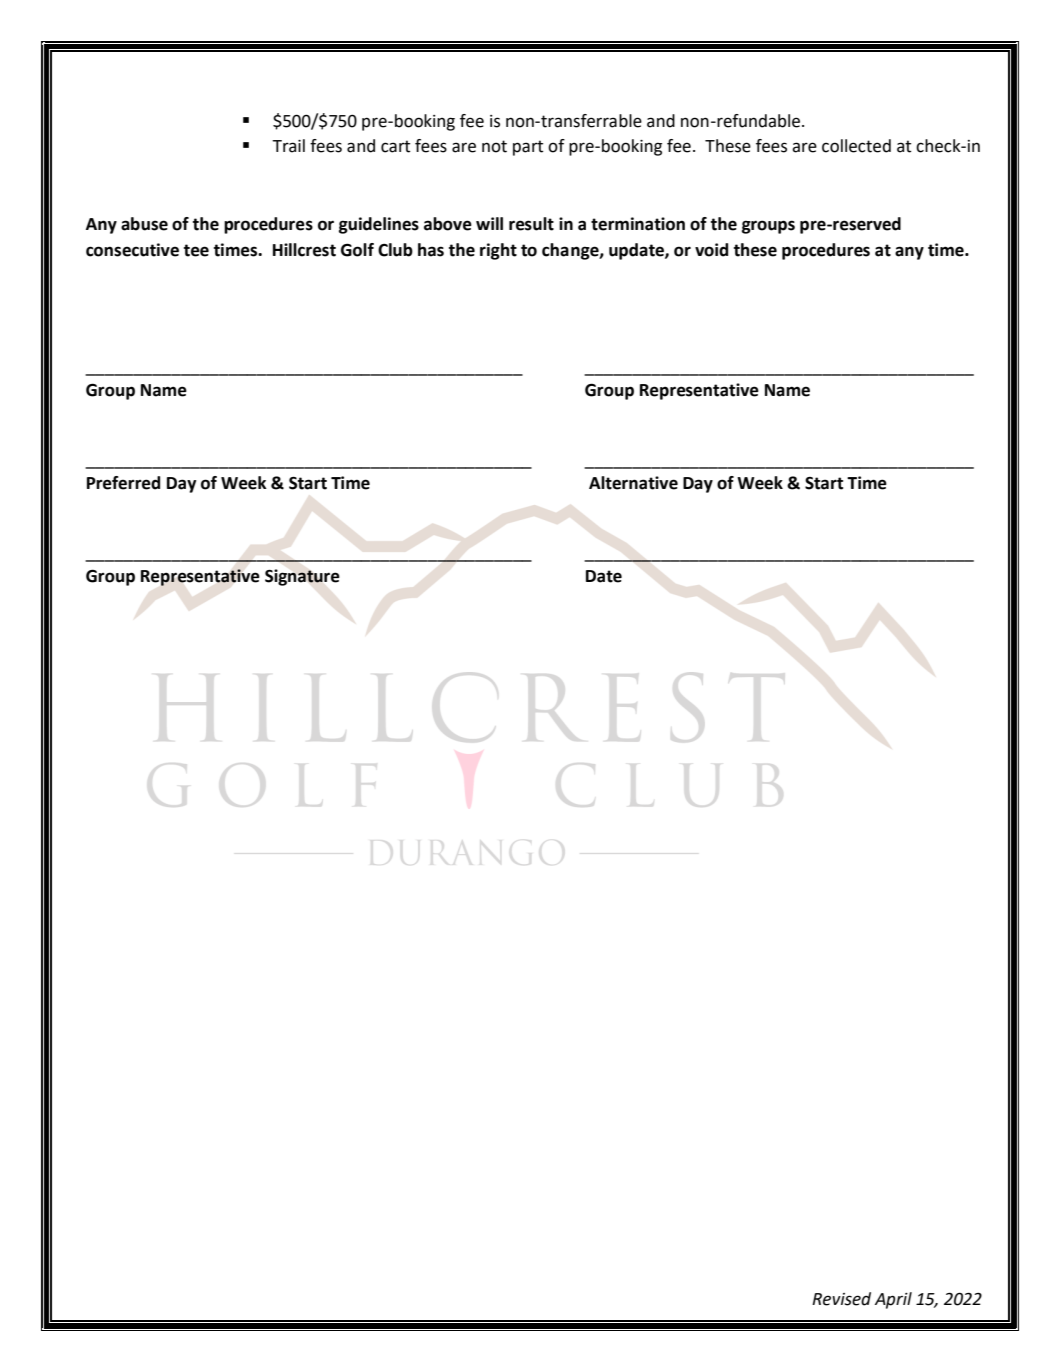  Describe the element at coordinates (302, 577) in the page. I see `Signature` at that location.
